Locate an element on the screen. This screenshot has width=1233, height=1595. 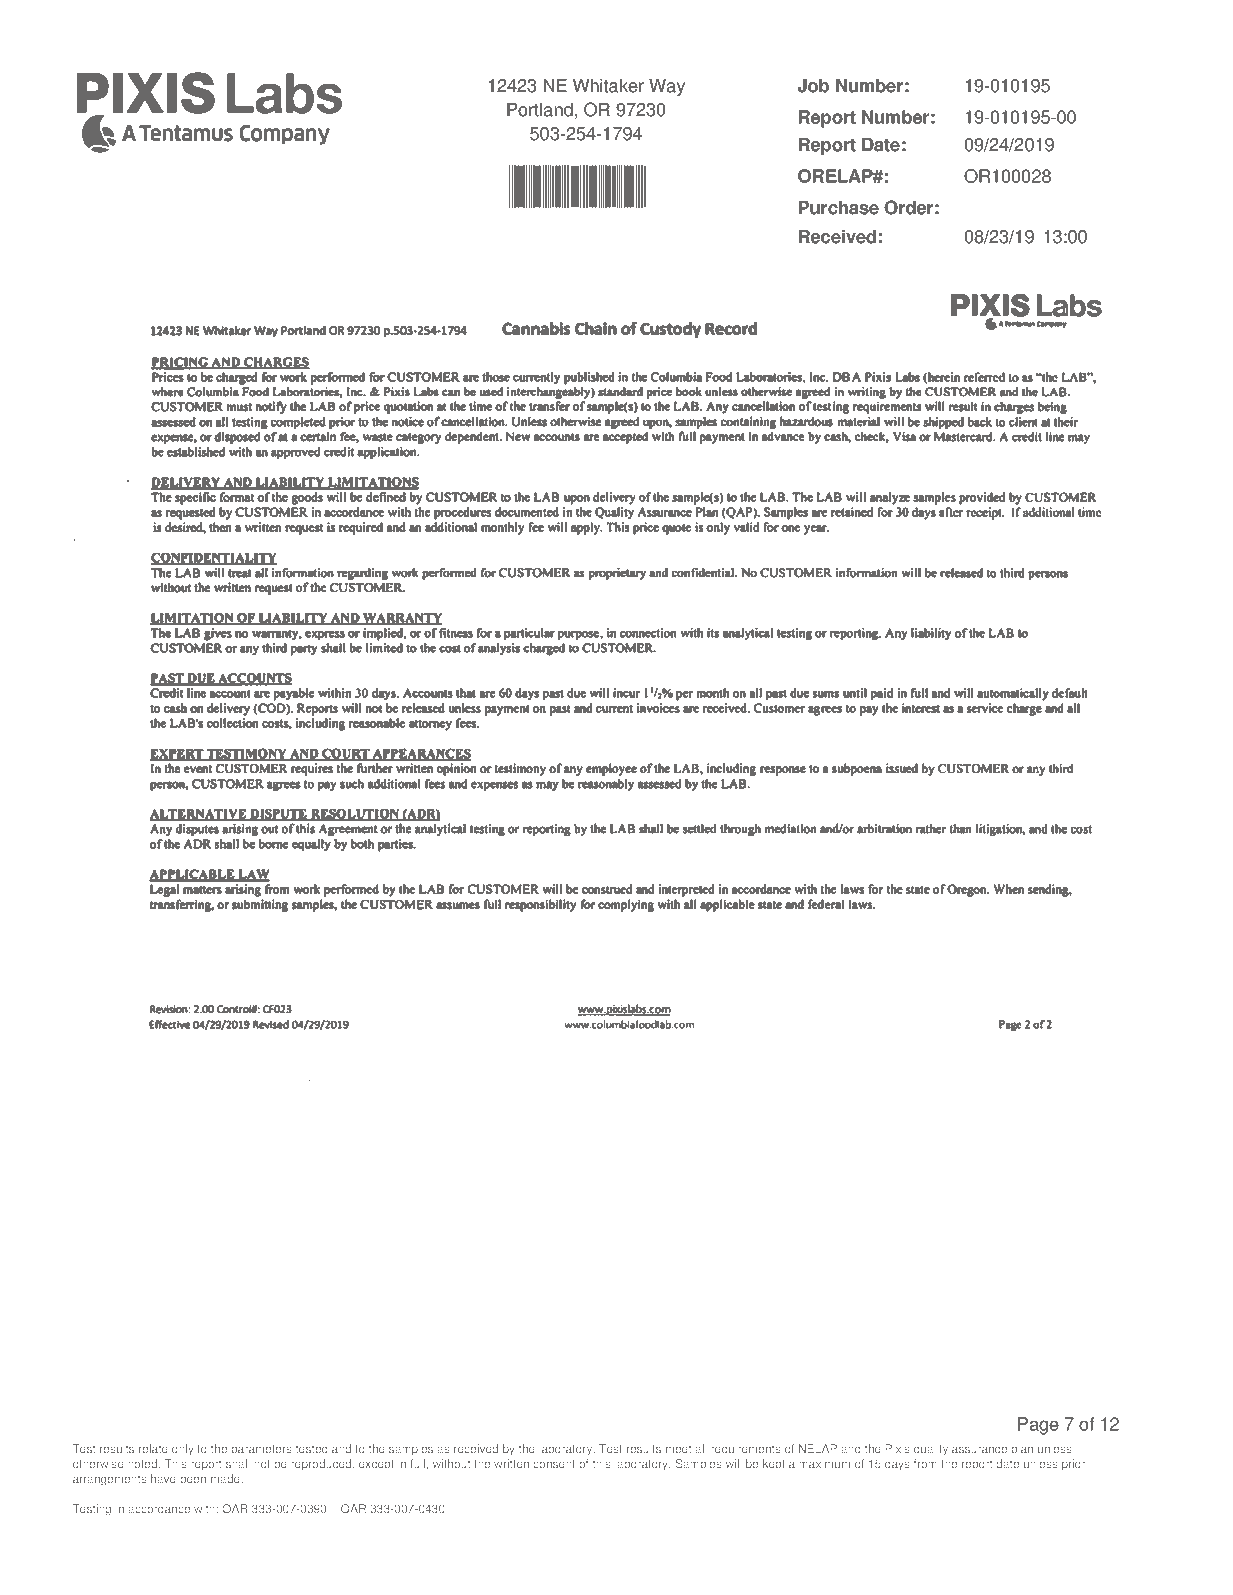
Purchase is located at coordinates (839, 208).
